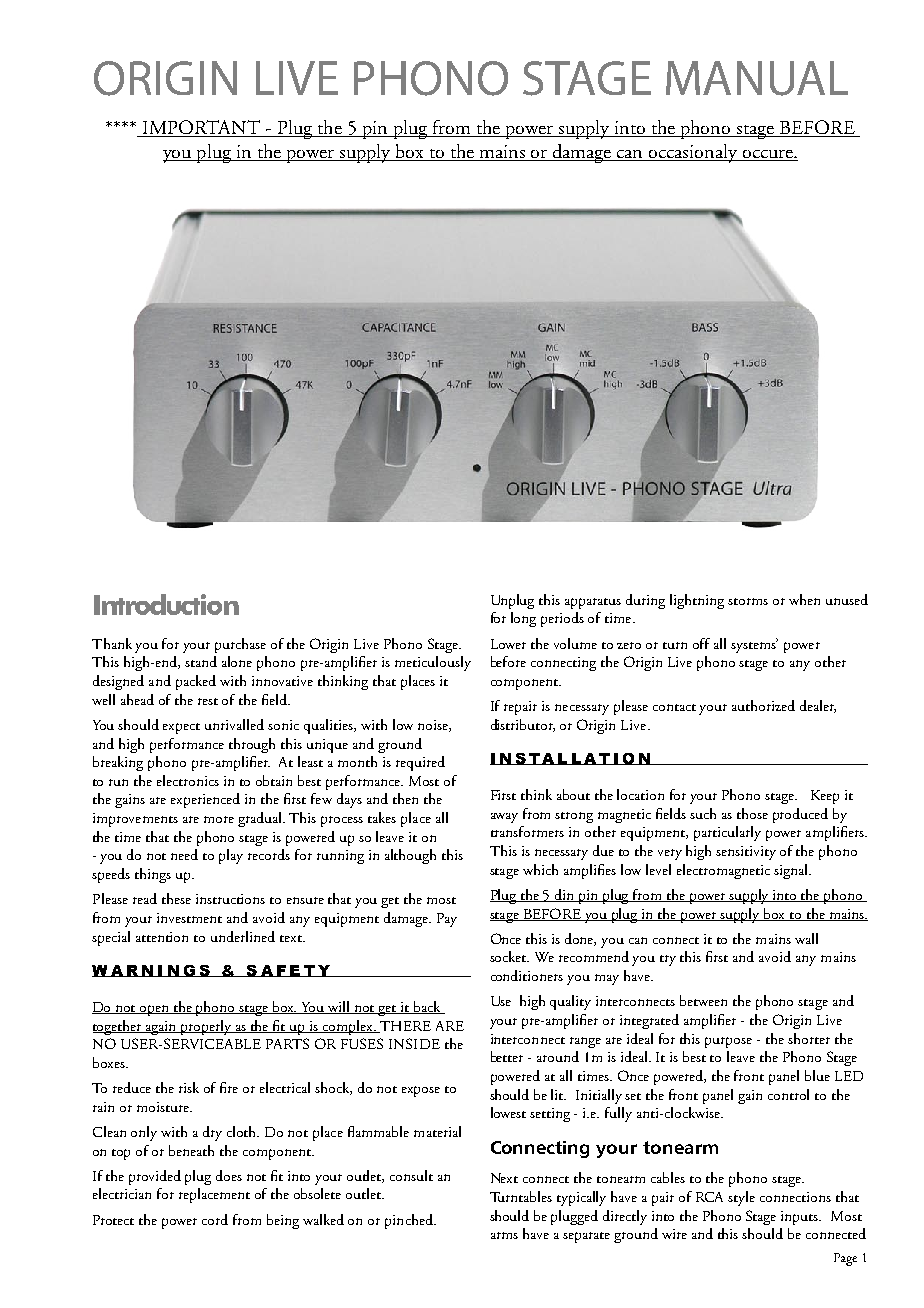 This document has height=1308, width=924. What do you see at coordinates (523, 619) in the document?
I see `long` at bounding box center [523, 619].
